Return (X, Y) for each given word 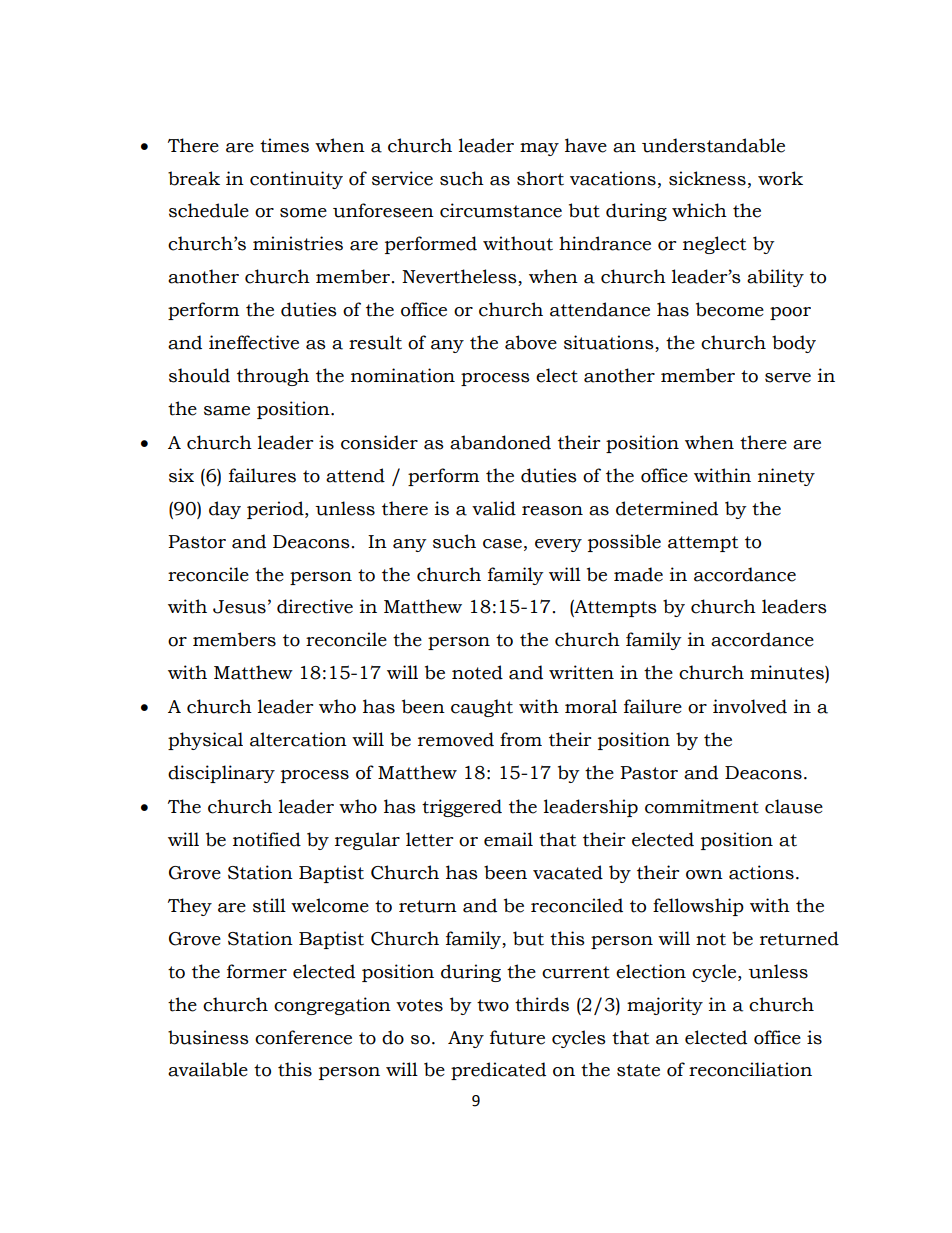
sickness (707, 178)
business (208, 1037)
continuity (296, 180)
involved (750, 706)
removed (456, 739)
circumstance (501, 210)
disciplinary (221, 774)
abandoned (500, 442)
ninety (786, 477)
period (276, 510)
